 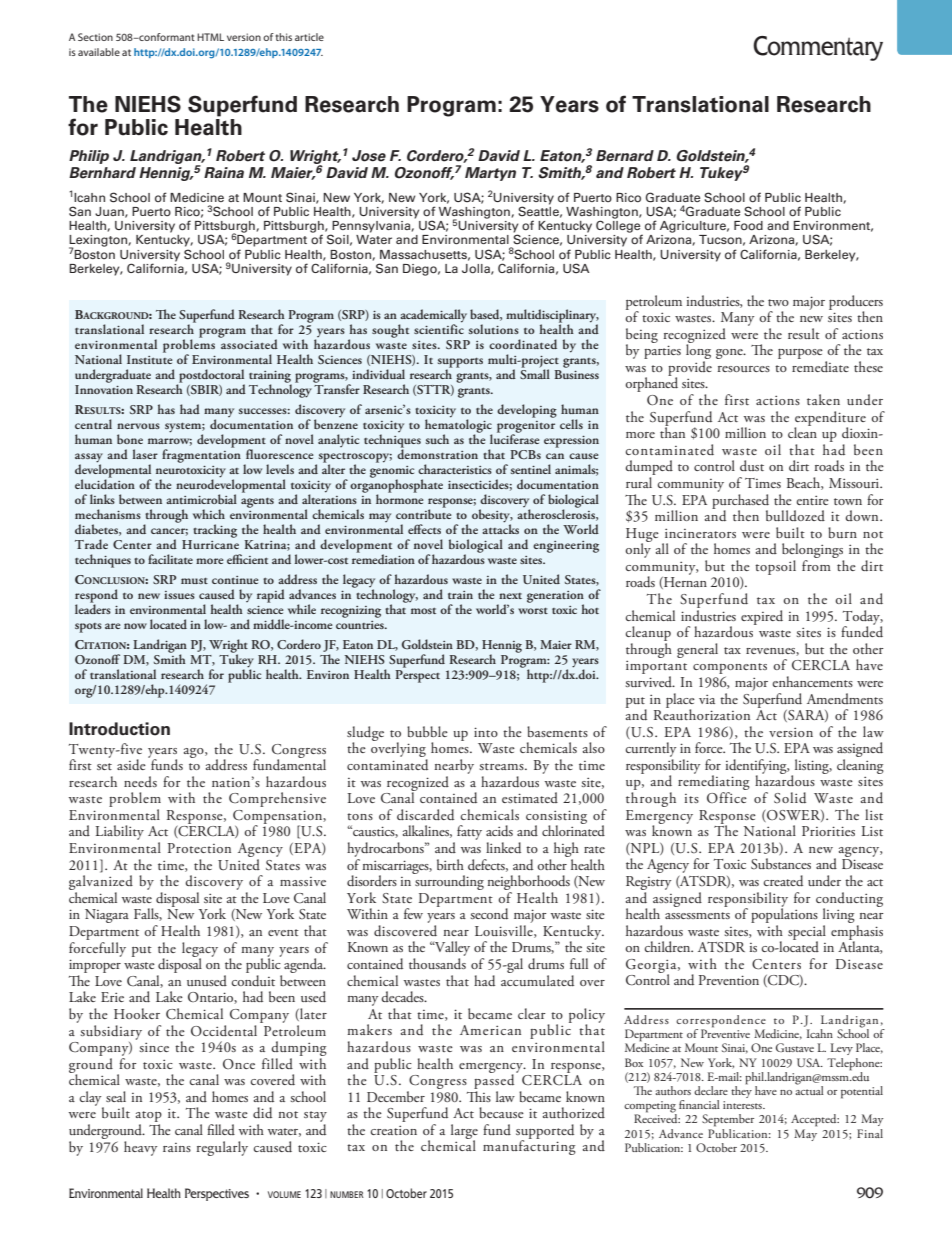 I want to click on rains, so click(x=177, y=1147).
